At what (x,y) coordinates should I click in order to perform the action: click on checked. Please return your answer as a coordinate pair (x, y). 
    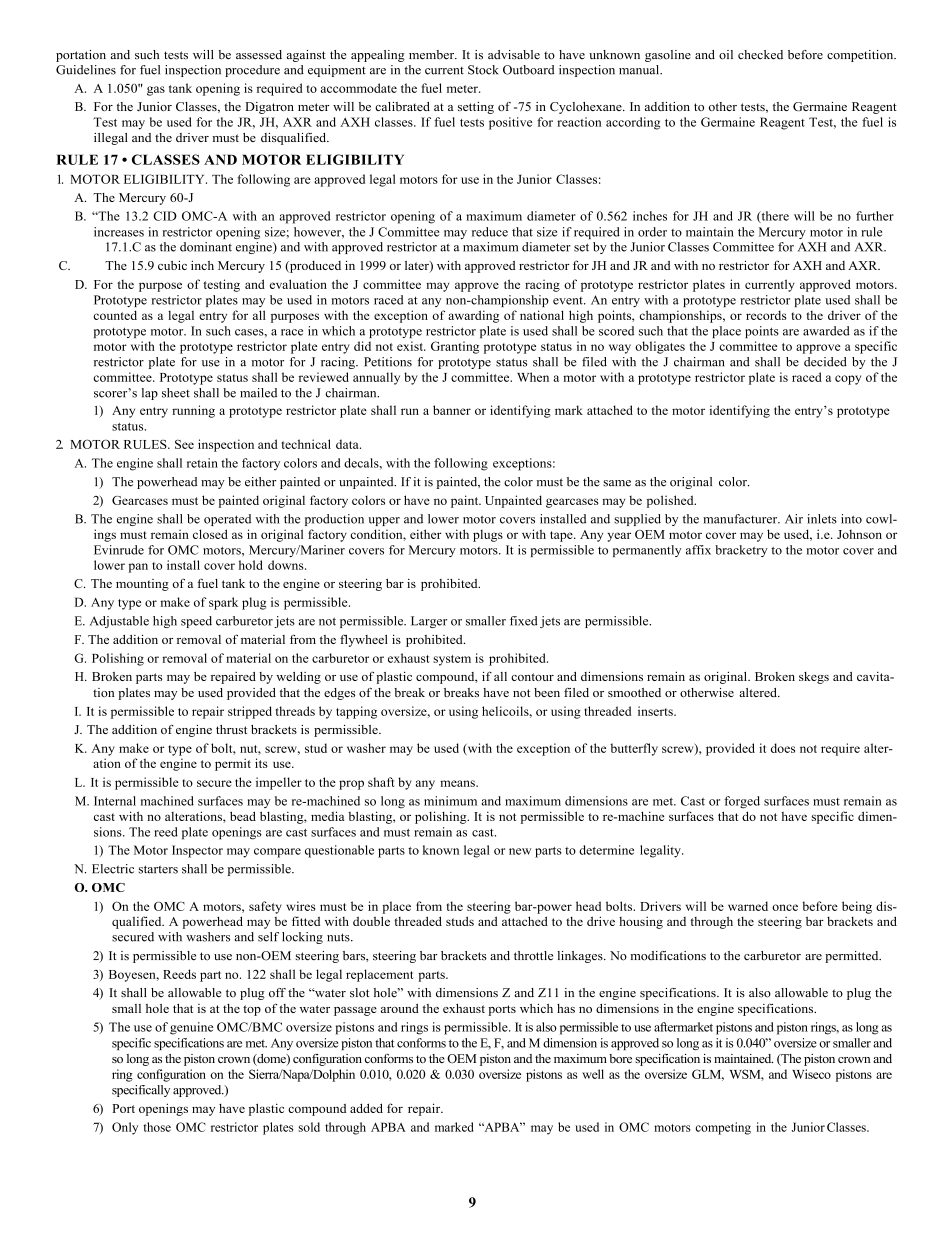
    Looking at the image, I should click on (760, 55).
